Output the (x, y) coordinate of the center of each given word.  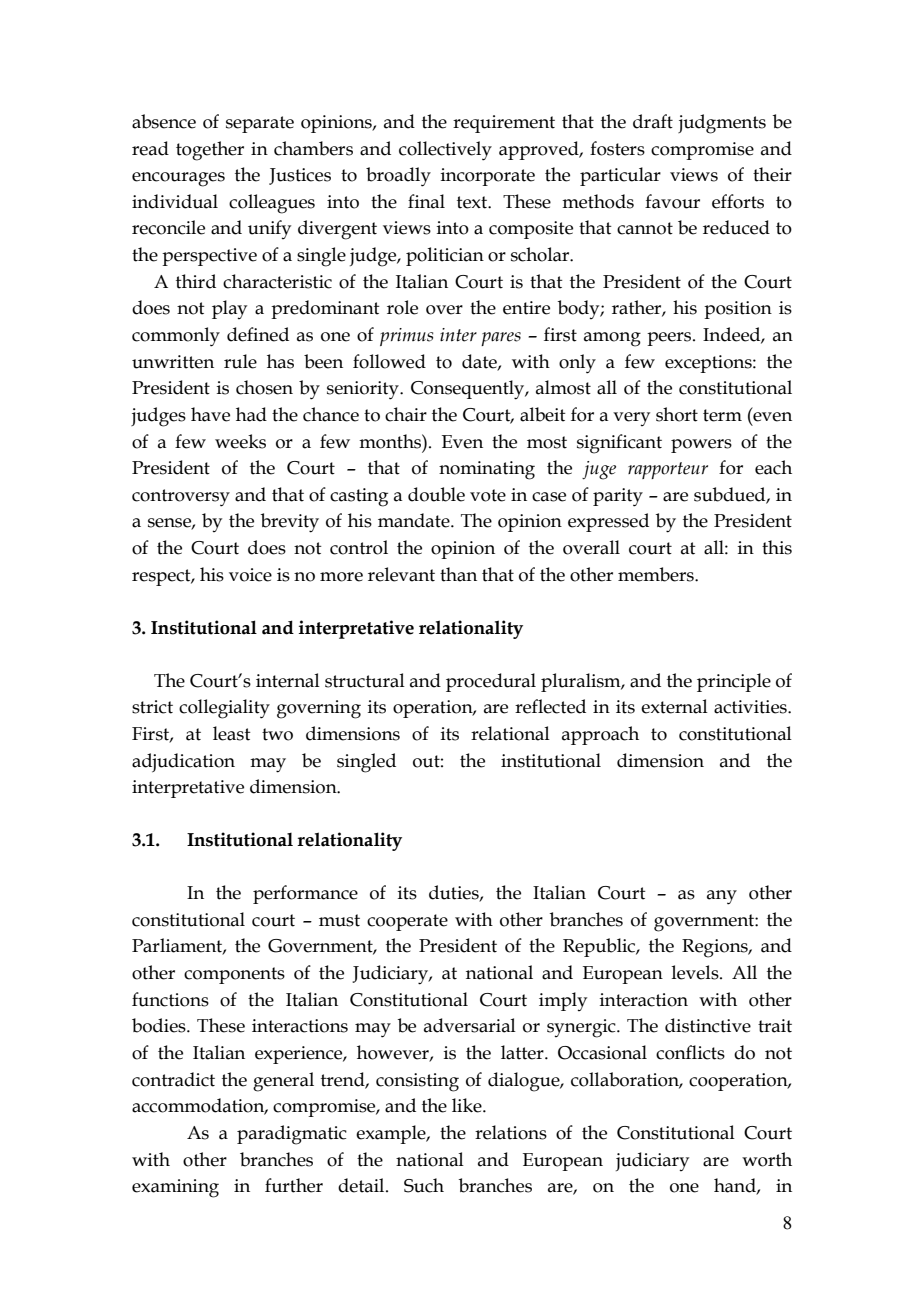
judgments (722, 124)
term (722, 415)
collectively (445, 151)
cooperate (407, 922)
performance (305, 894)
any (722, 897)
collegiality (224, 709)
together (210, 151)
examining (175, 1188)
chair (406, 414)
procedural (491, 682)
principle (734, 682)
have (210, 414)
